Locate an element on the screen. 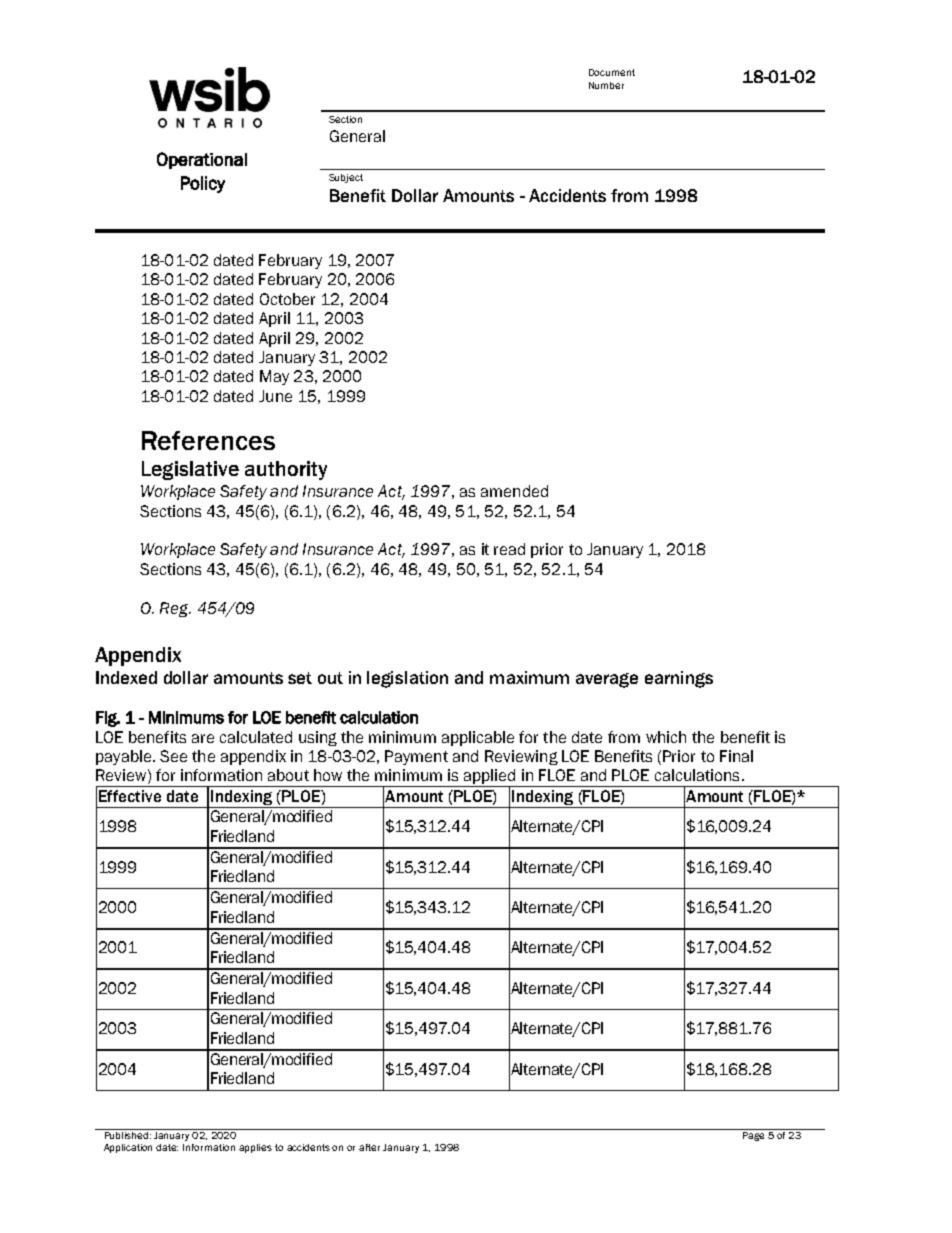 The image size is (952, 1233). Number is located at coordinates (606, 85).
